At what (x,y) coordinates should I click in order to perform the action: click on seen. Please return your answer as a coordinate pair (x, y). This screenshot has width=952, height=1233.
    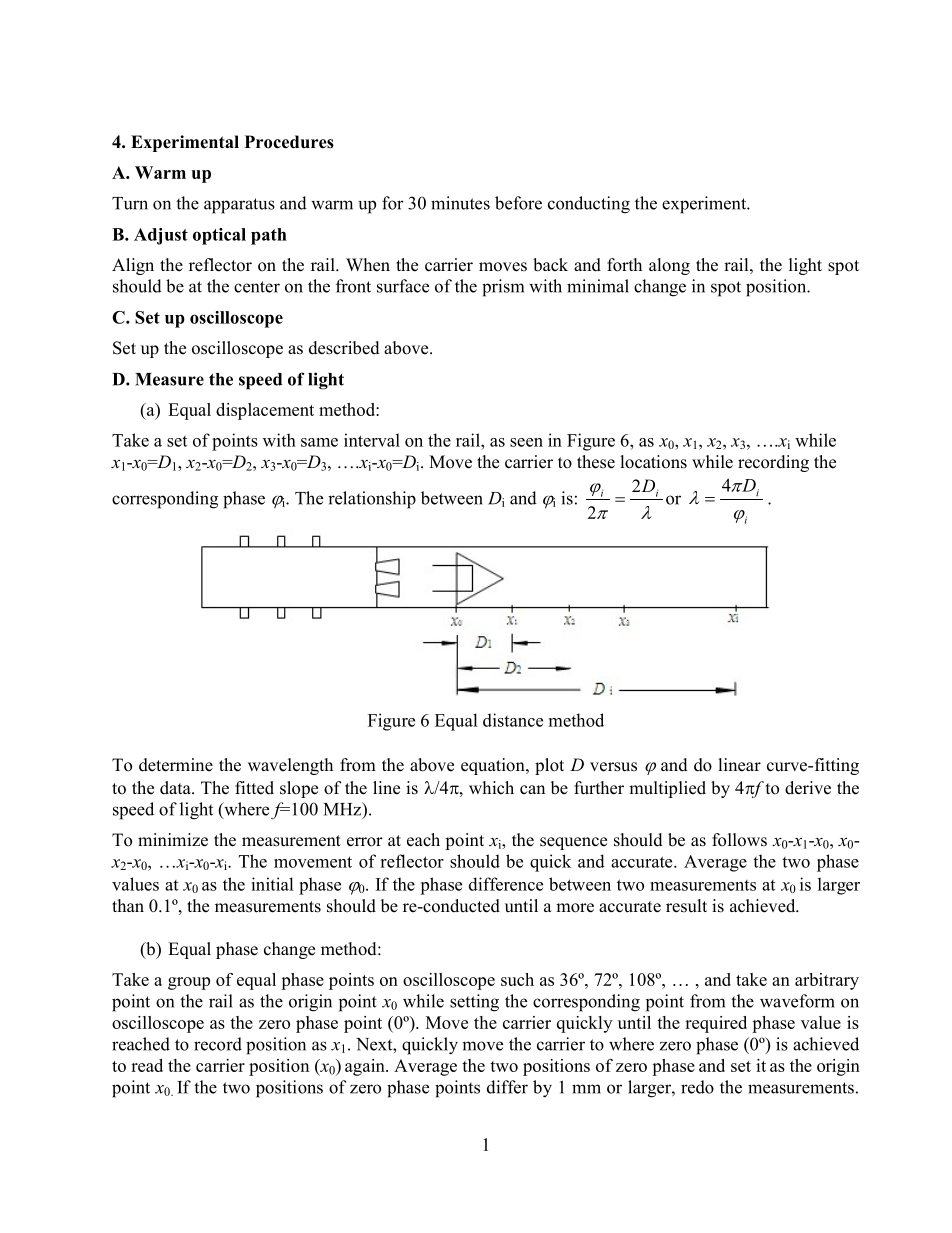
    Looking at the image, I should click on (526, 442).
